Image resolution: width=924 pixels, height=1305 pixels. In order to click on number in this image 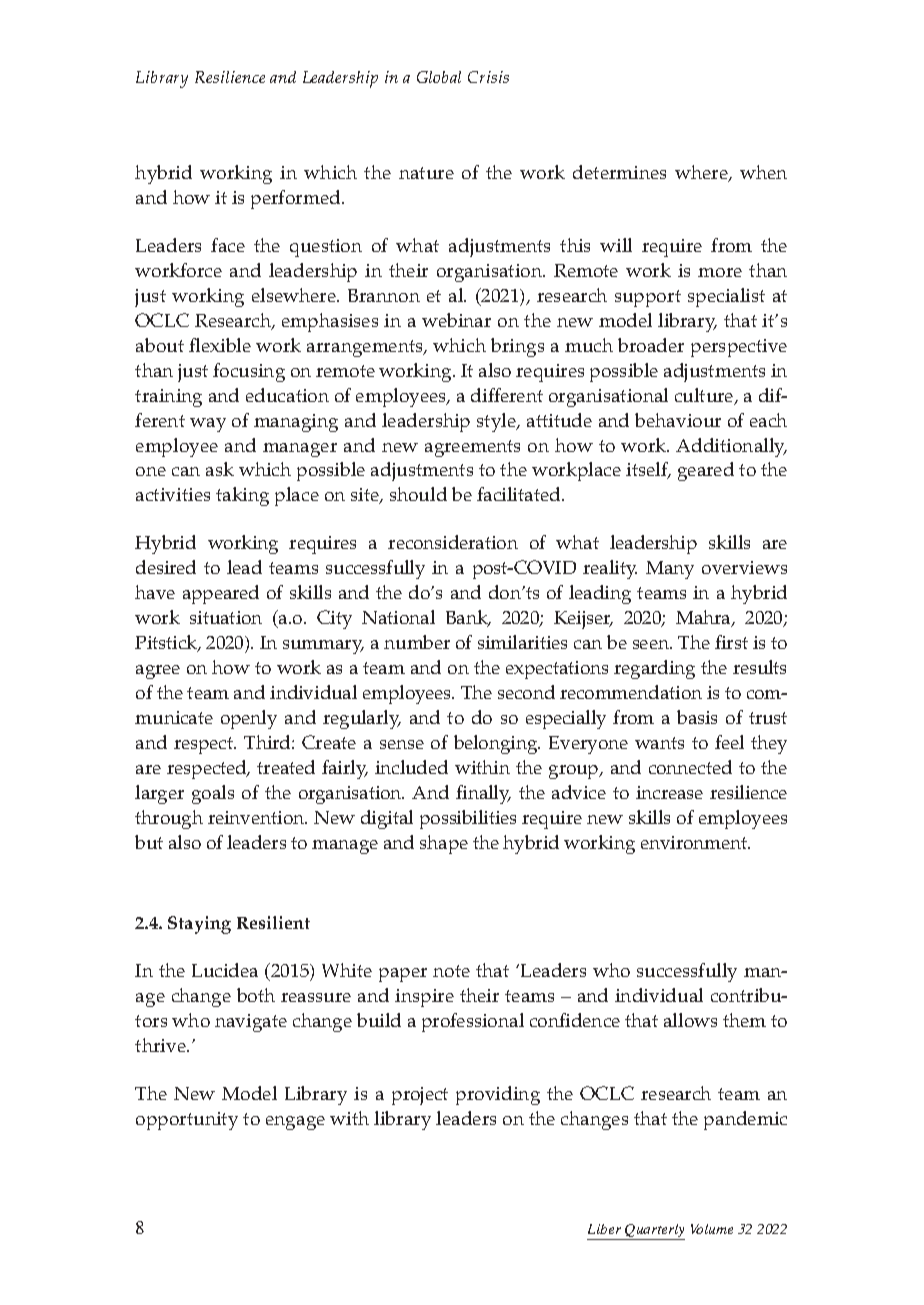, I will do `click(417, 642)`.
